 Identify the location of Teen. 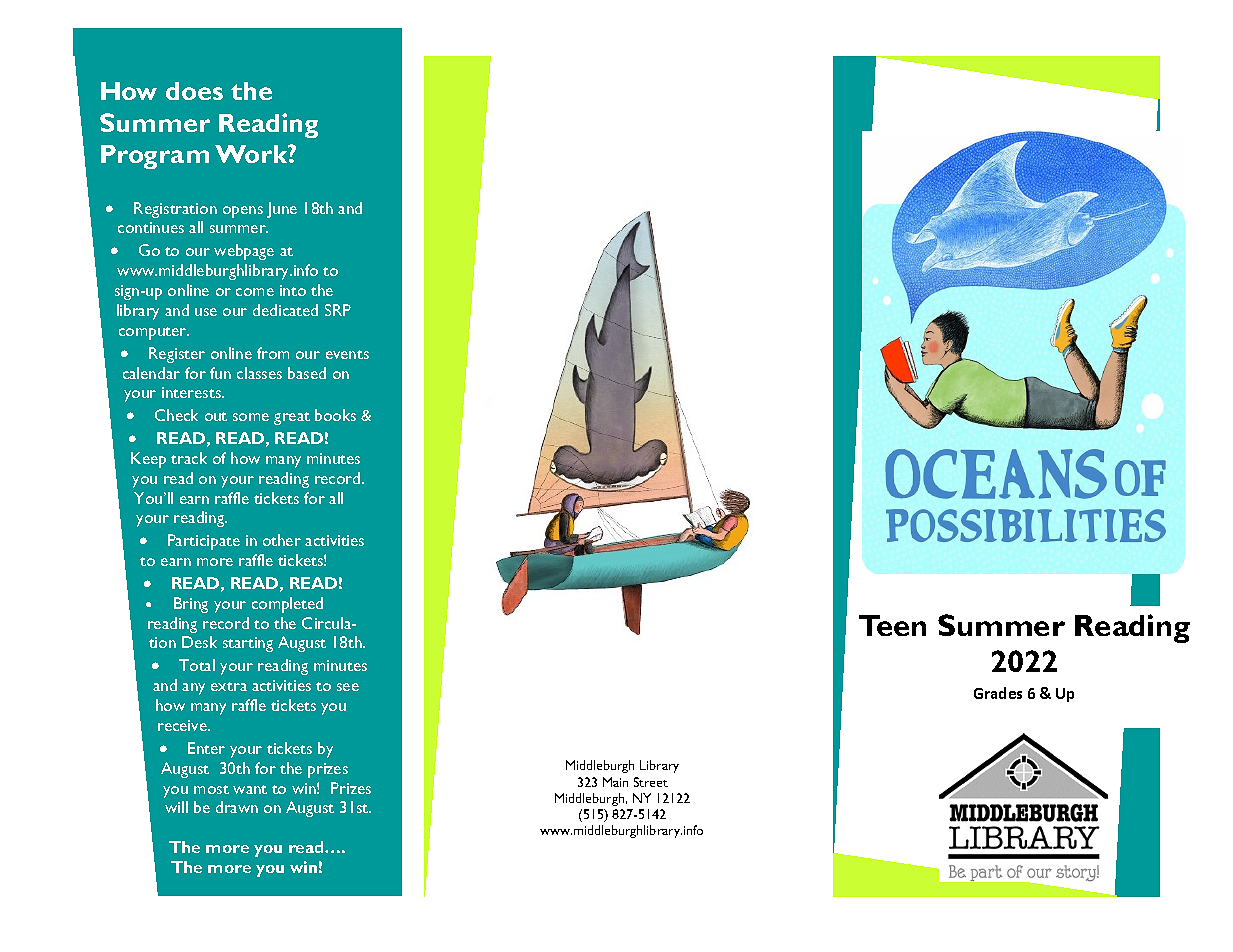
(892, 625).
